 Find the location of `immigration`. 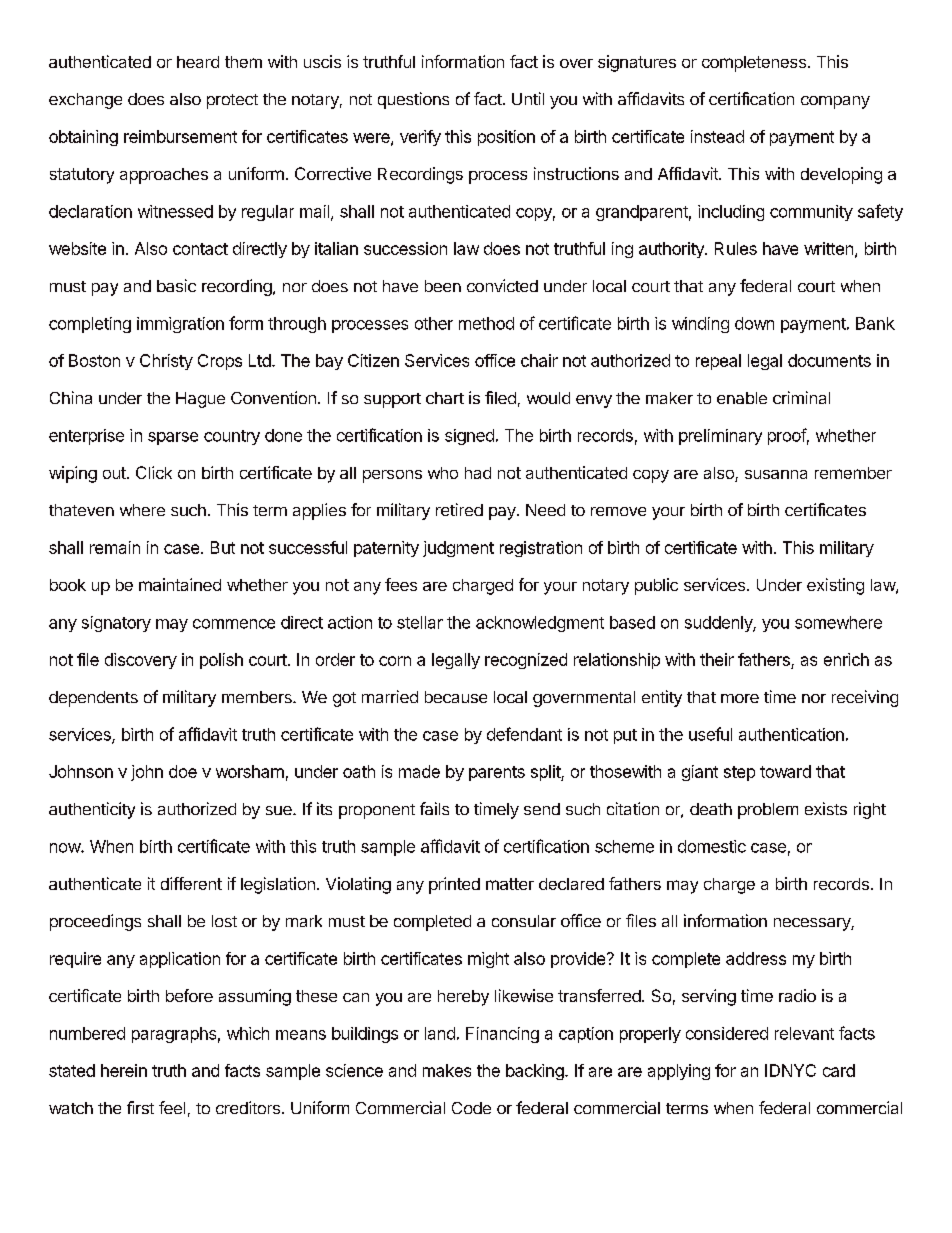

immigration is located at coordinates (180, 325).
